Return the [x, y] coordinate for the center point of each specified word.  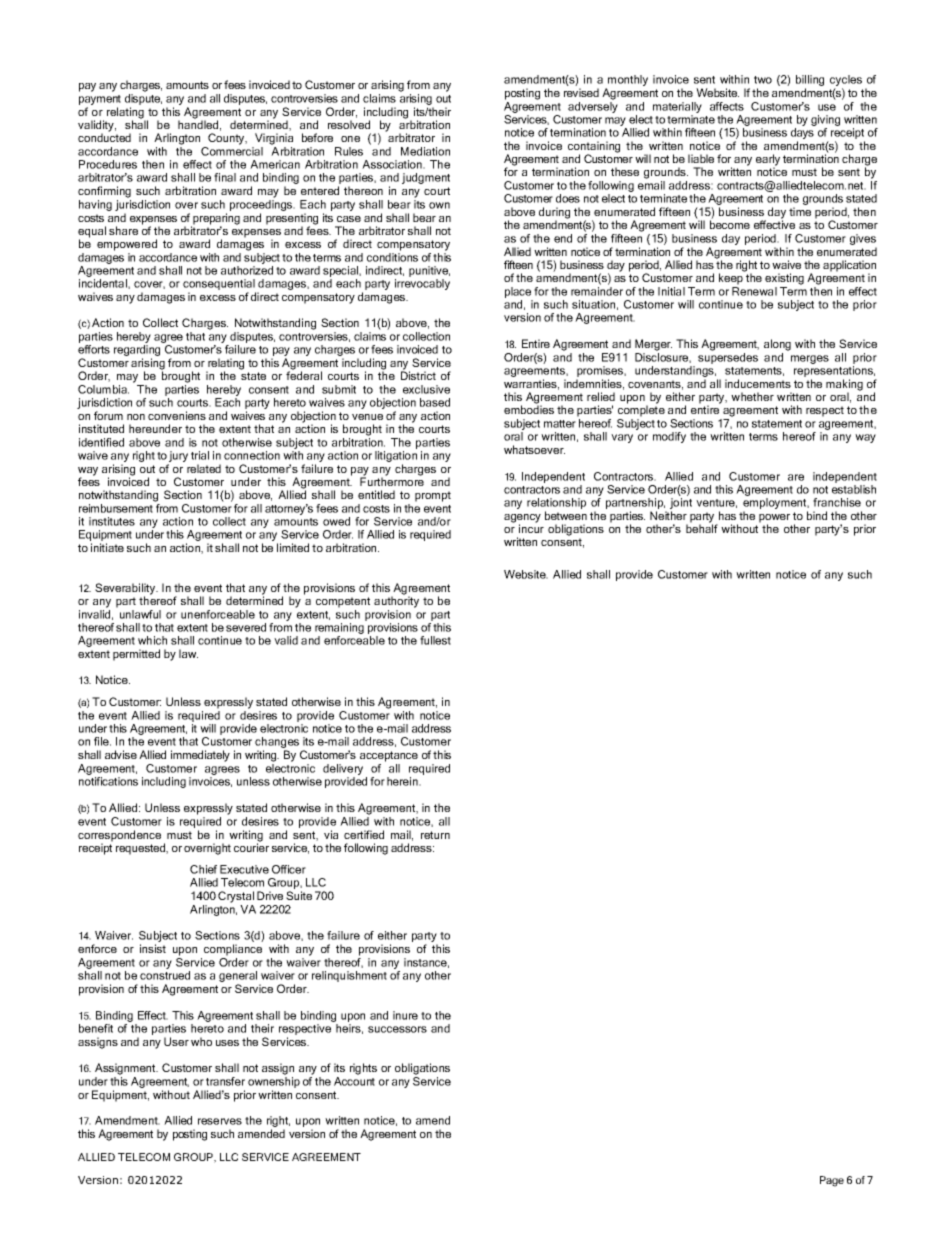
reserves [220, 1121]
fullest [435, 640]
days [802, 135]
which [152, 640]
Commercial [232, 151]
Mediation [425, 151]
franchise [837, 502]
